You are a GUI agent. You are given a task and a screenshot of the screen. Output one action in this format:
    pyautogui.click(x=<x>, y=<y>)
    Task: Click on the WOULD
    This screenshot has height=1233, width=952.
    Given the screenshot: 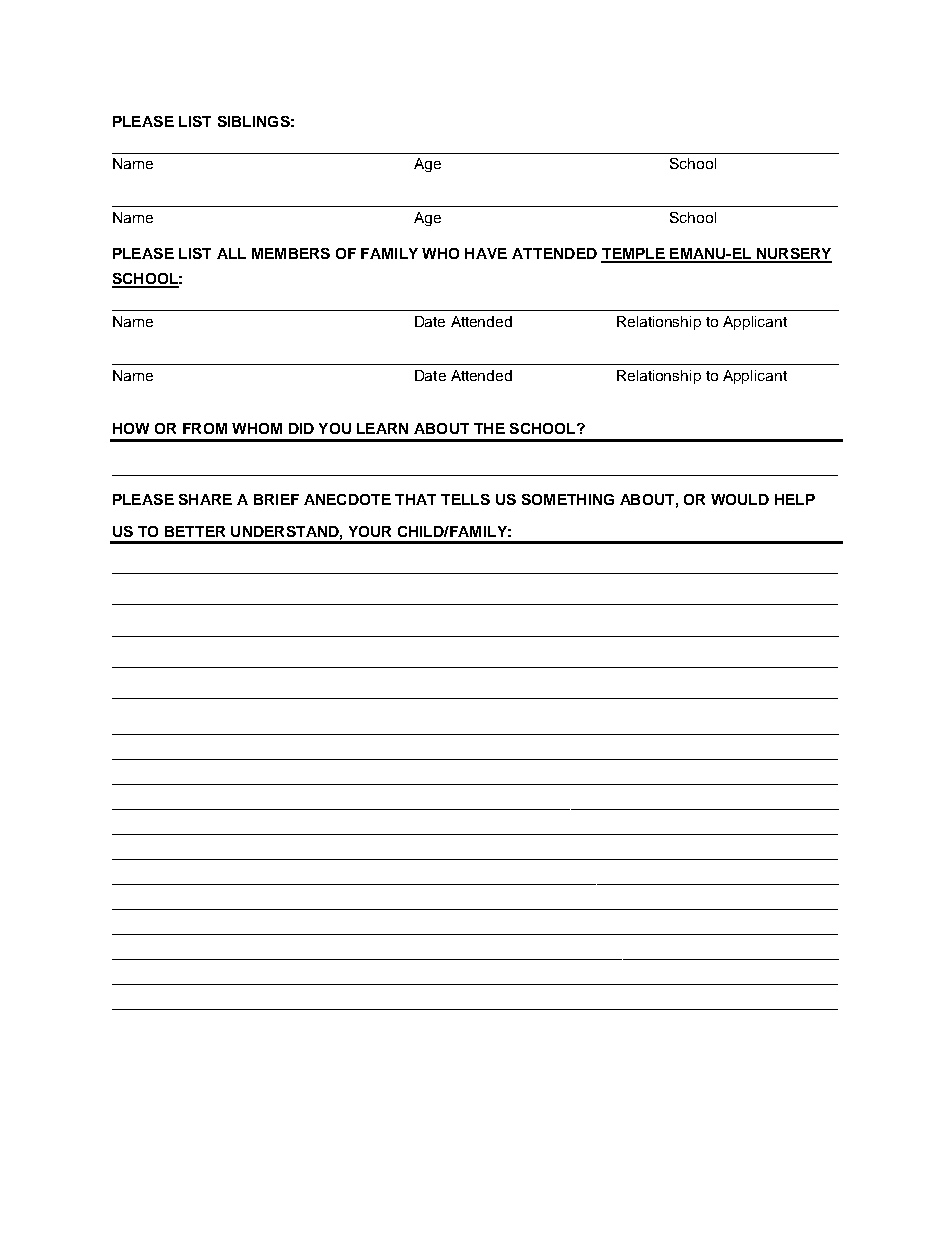 What is the action you would take?
    pyautogui.click(x=740, y=499)
